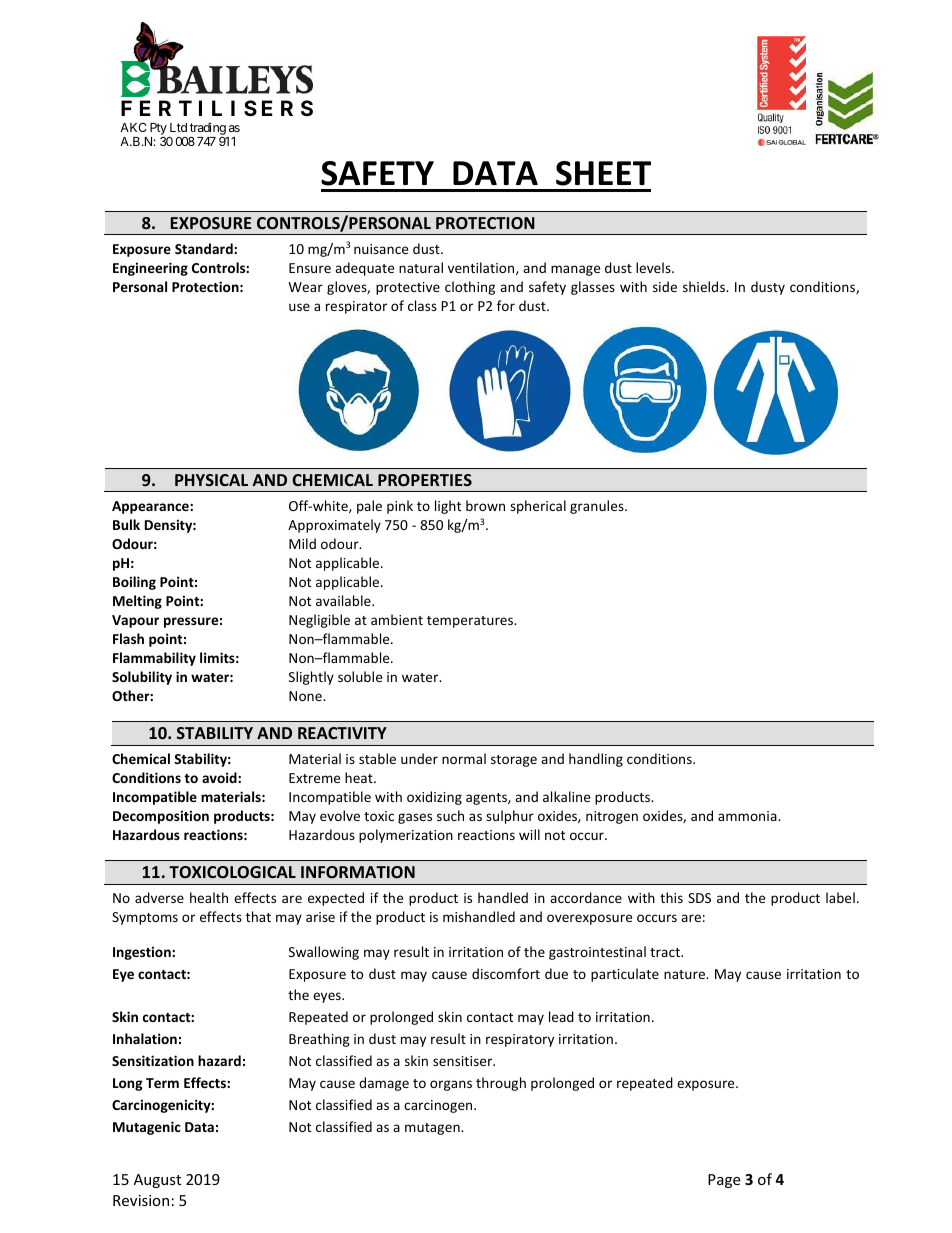 The height and width of the screenshot is (1233, 952). Describe the element at coordinates (501, 1084) in the screenshot. I see `through` at that location.
